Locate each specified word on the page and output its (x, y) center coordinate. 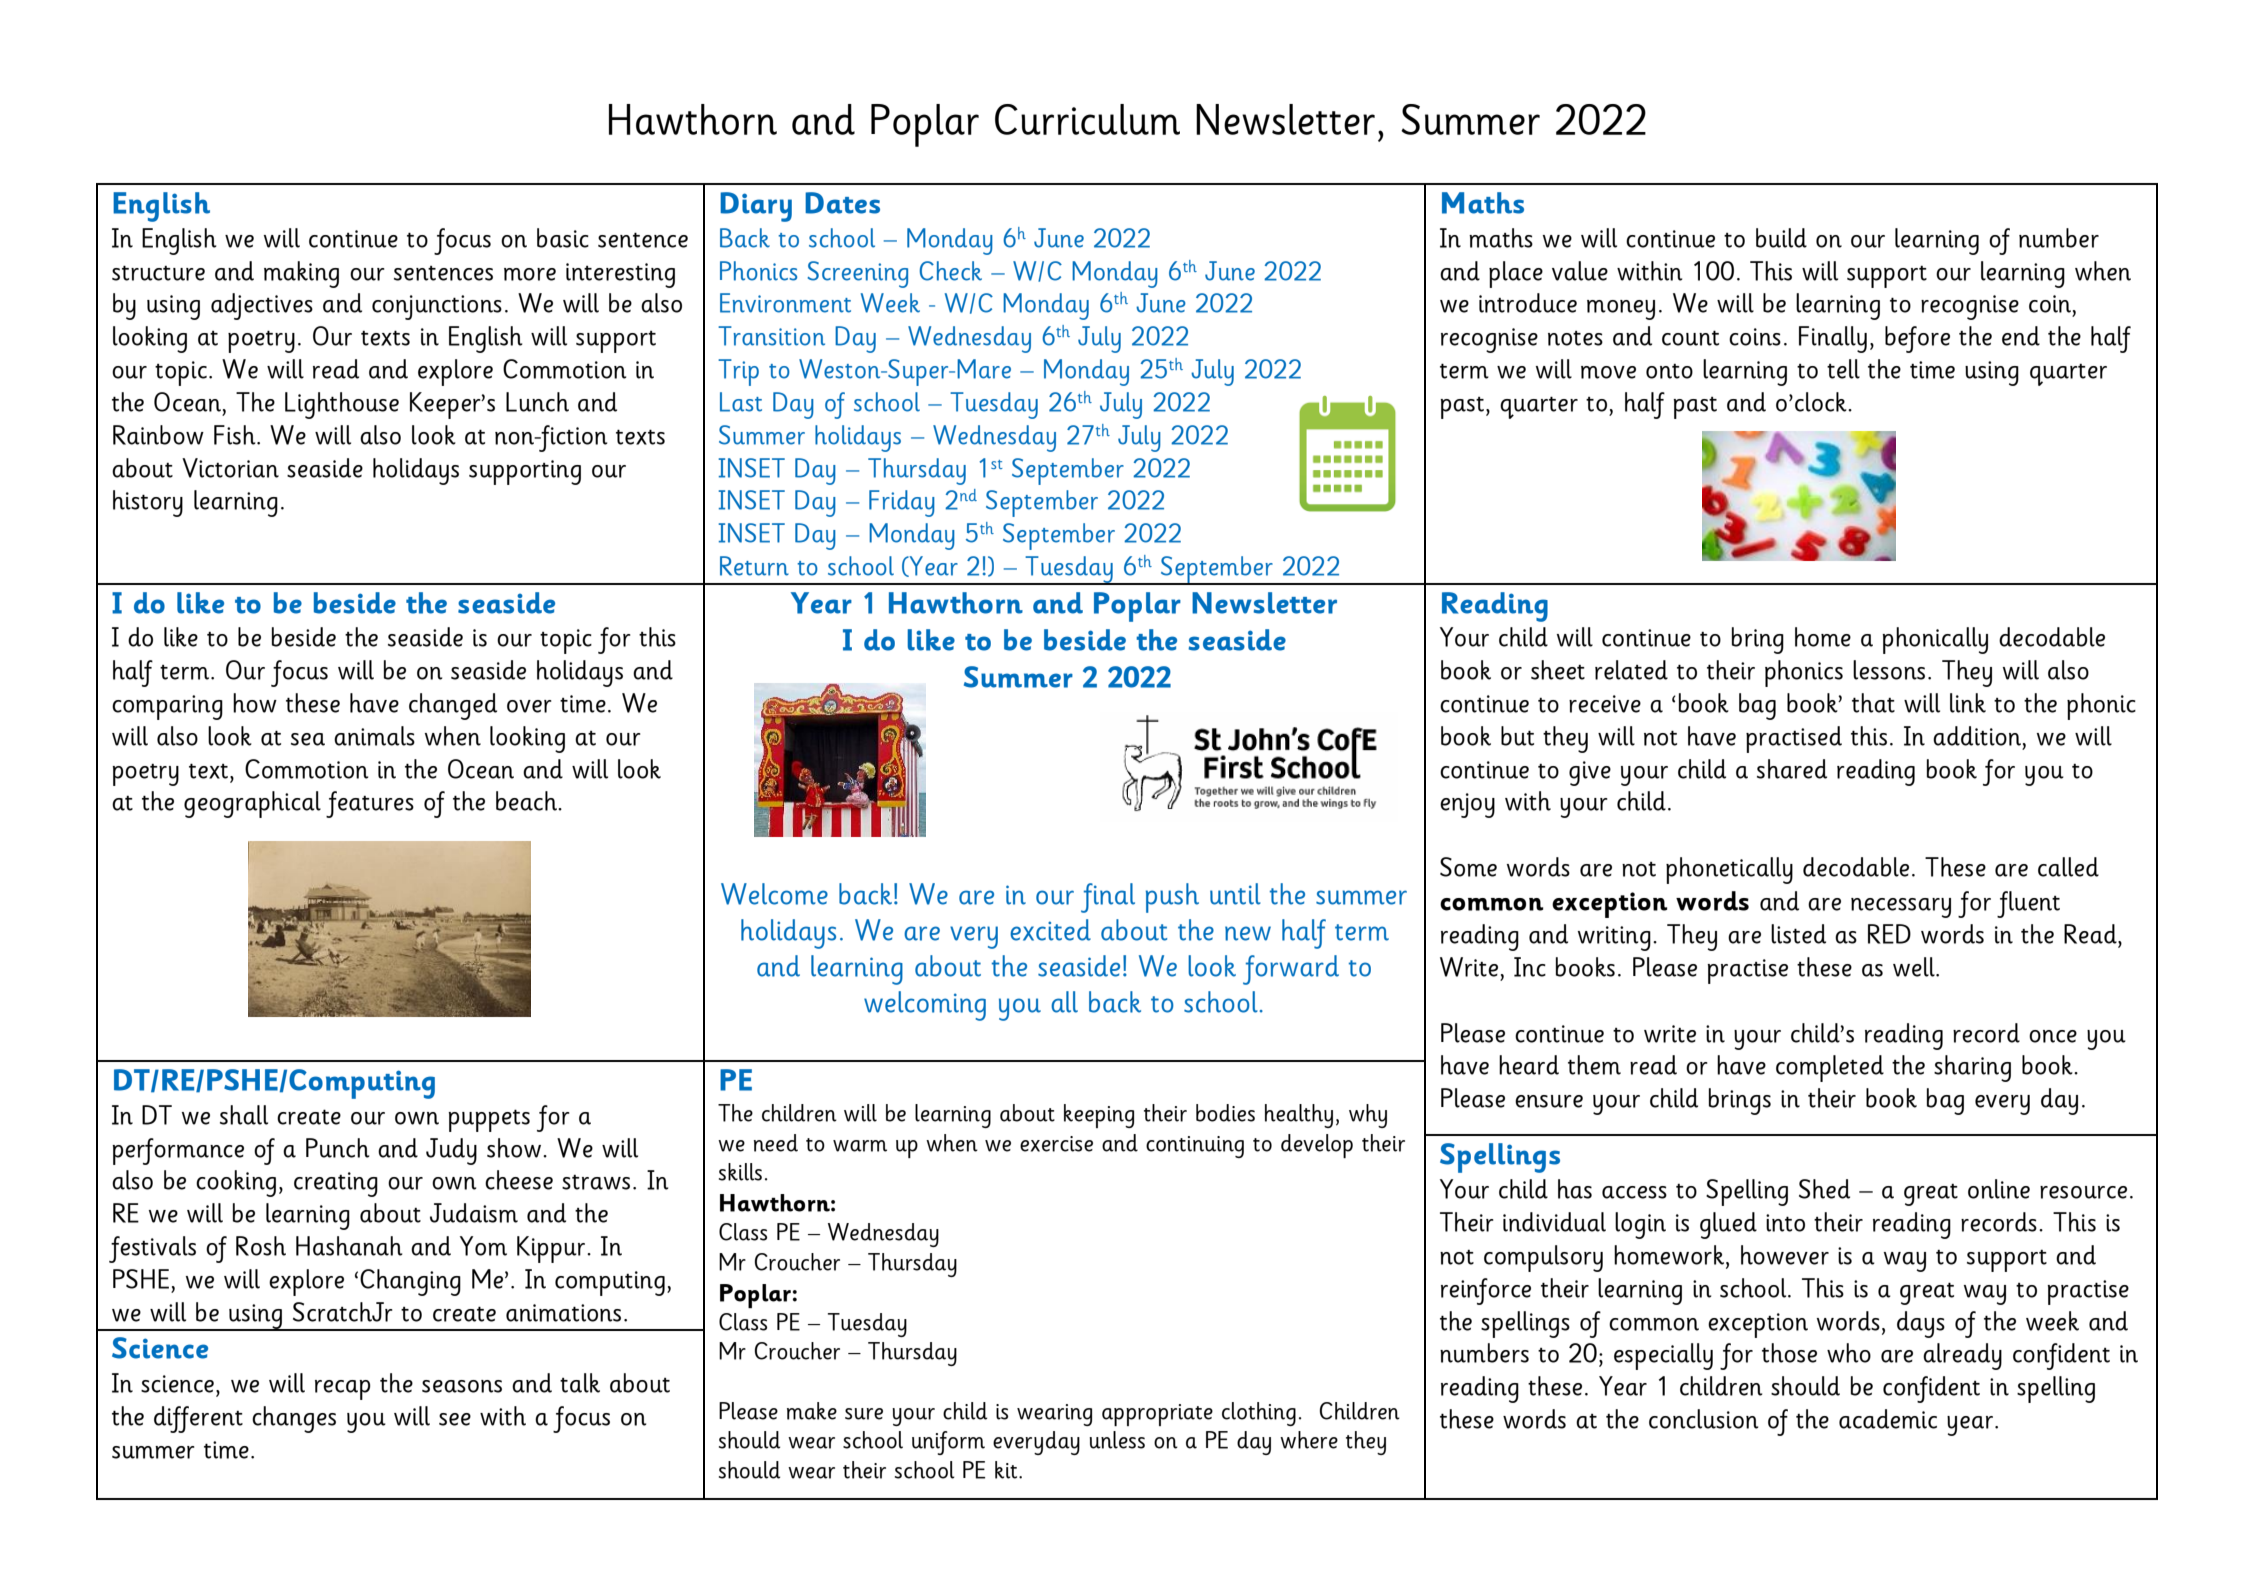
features (370, 804)
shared (1792, 769)
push (1172, 898)
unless (1117, 1440)
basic (563, 238)
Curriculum (1087, 119)
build (1781, 238)
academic (1888, 1419)
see (455, 1419)
